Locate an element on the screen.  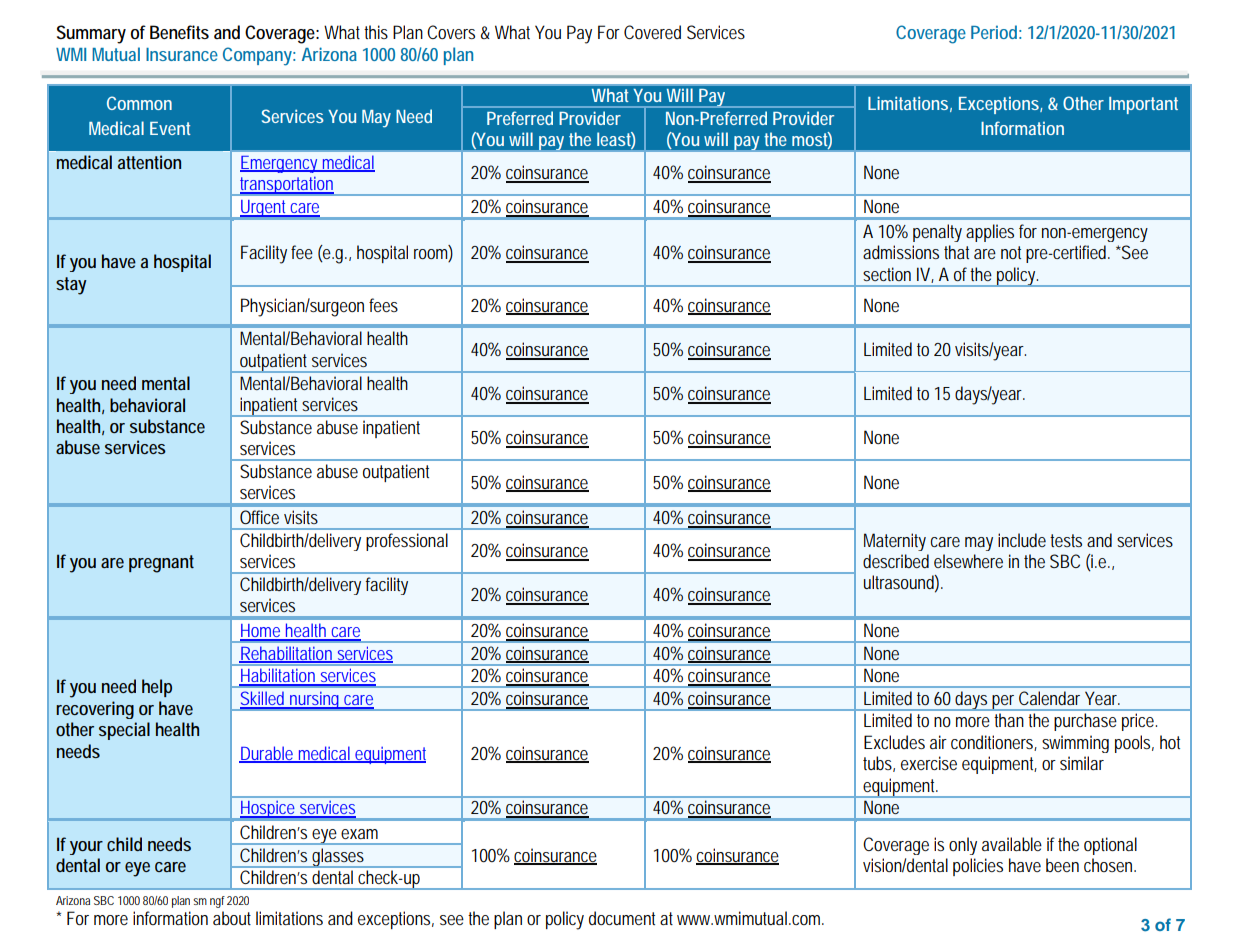
about is located at coordinates (232, 918).
